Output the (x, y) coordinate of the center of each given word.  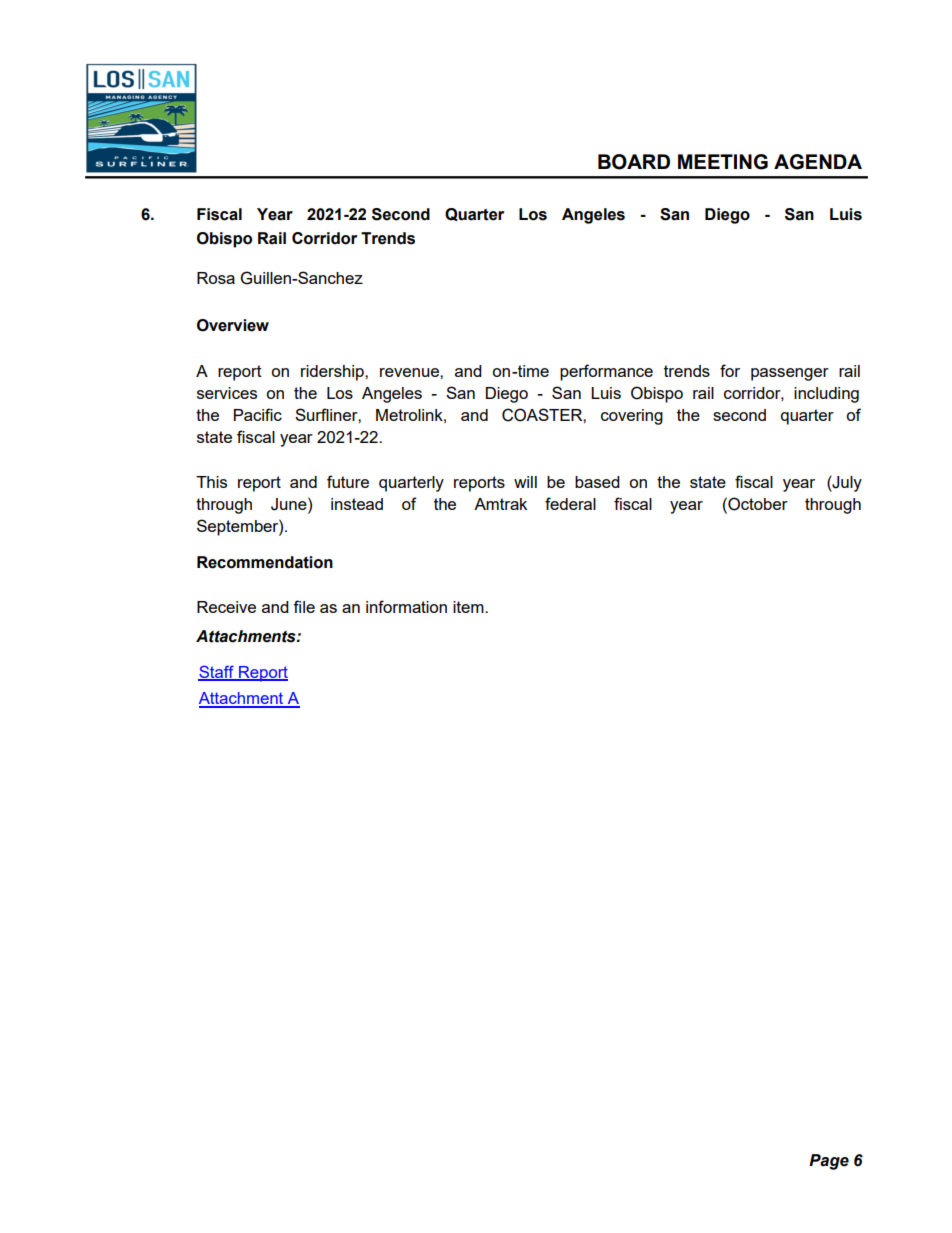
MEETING (723, 162)
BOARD (634, 162)
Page (829, 1162)
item (469, 607)
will (525, 482)
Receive (226, 607)
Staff (217, 672)
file (304, 606)
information (406, 606)
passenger (790, 374)
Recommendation (265, 562)
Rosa (216, 278)
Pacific (258, 414)
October (757, 504)
